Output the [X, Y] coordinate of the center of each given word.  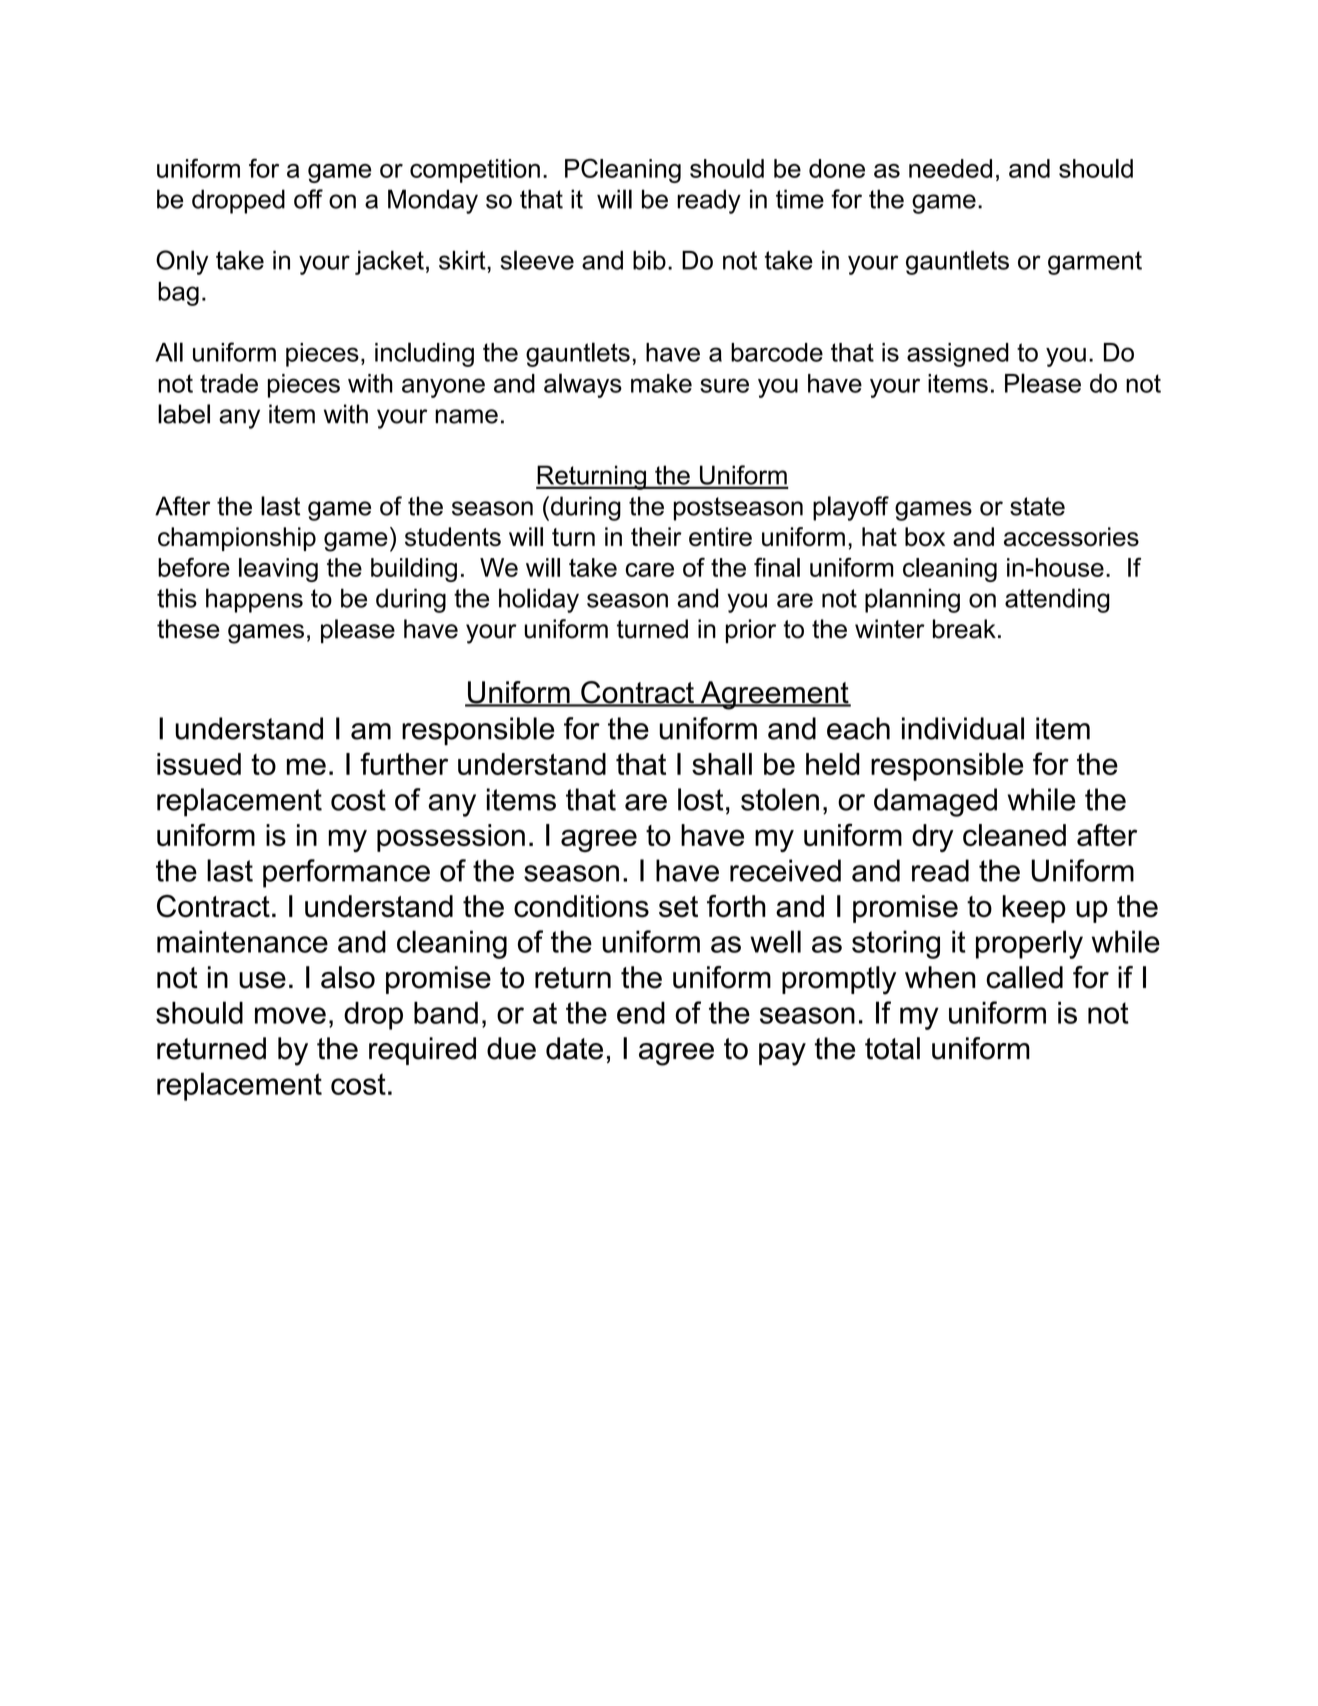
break [964, 629]
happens [254, 600]
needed [950, 168]
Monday [433, 201]
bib [649, 260]
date [574, 1048]
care [649, 570]
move [290, 1015]
